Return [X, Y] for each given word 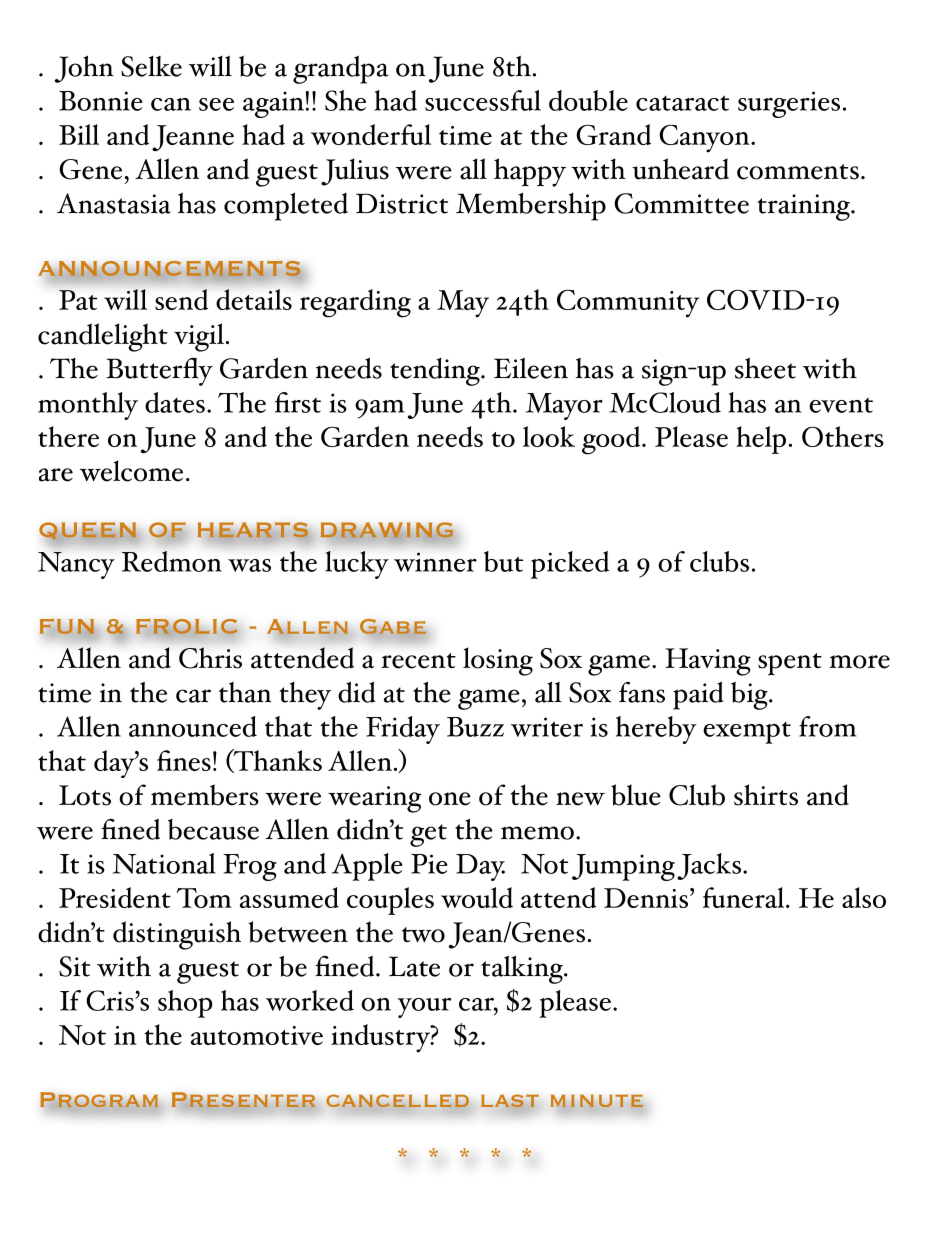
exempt [747, 733]
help [761, 440]
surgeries [789, 104]
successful [483, 100]
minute [597, 1101]
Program [99, 1101]
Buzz [475, 727]
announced [193, 726]
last [510, 1101]
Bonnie [101, 101]
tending [436, 372]
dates [175, 402]
